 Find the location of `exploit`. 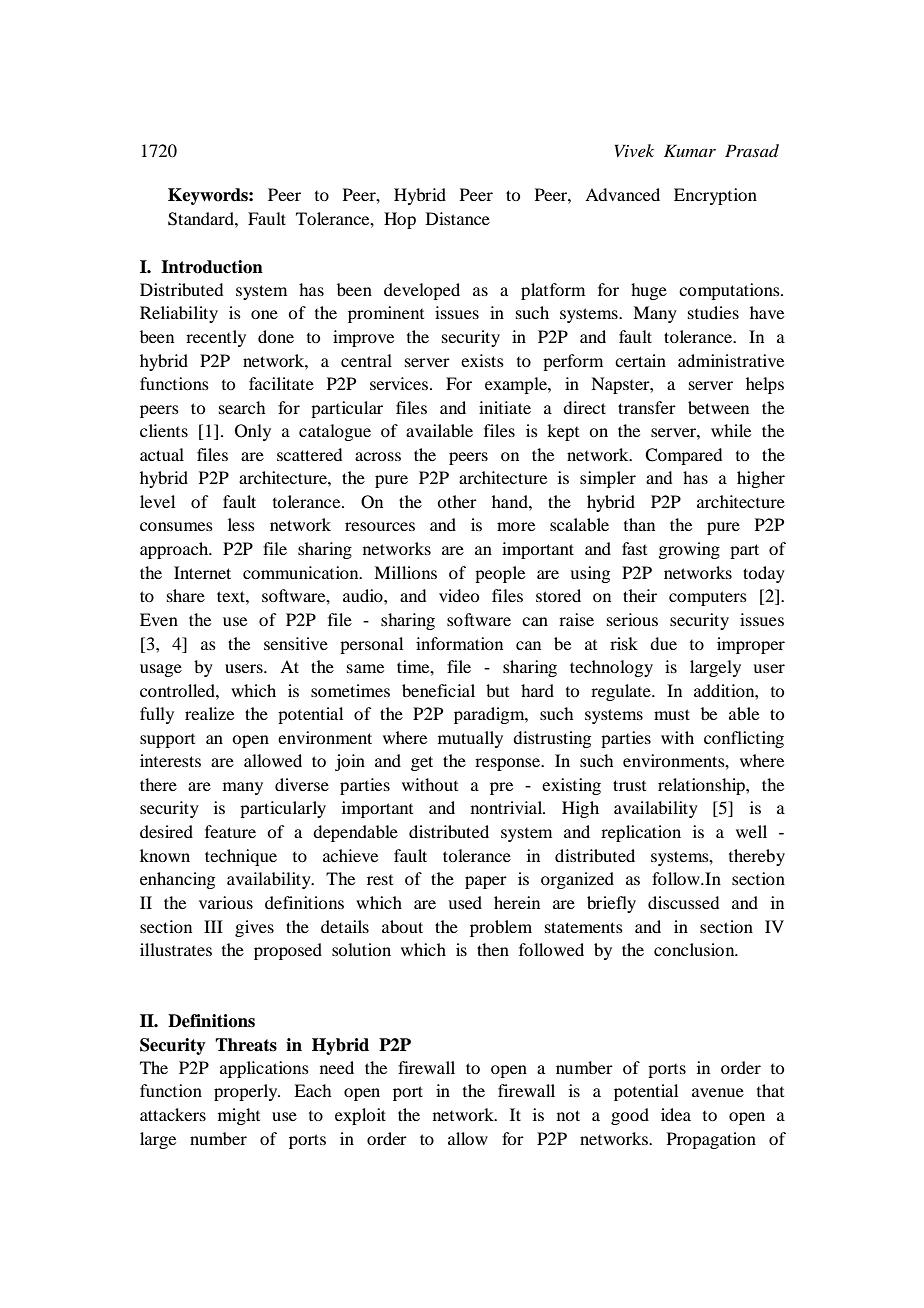

exploit is located at coordinates (360, 1116).
